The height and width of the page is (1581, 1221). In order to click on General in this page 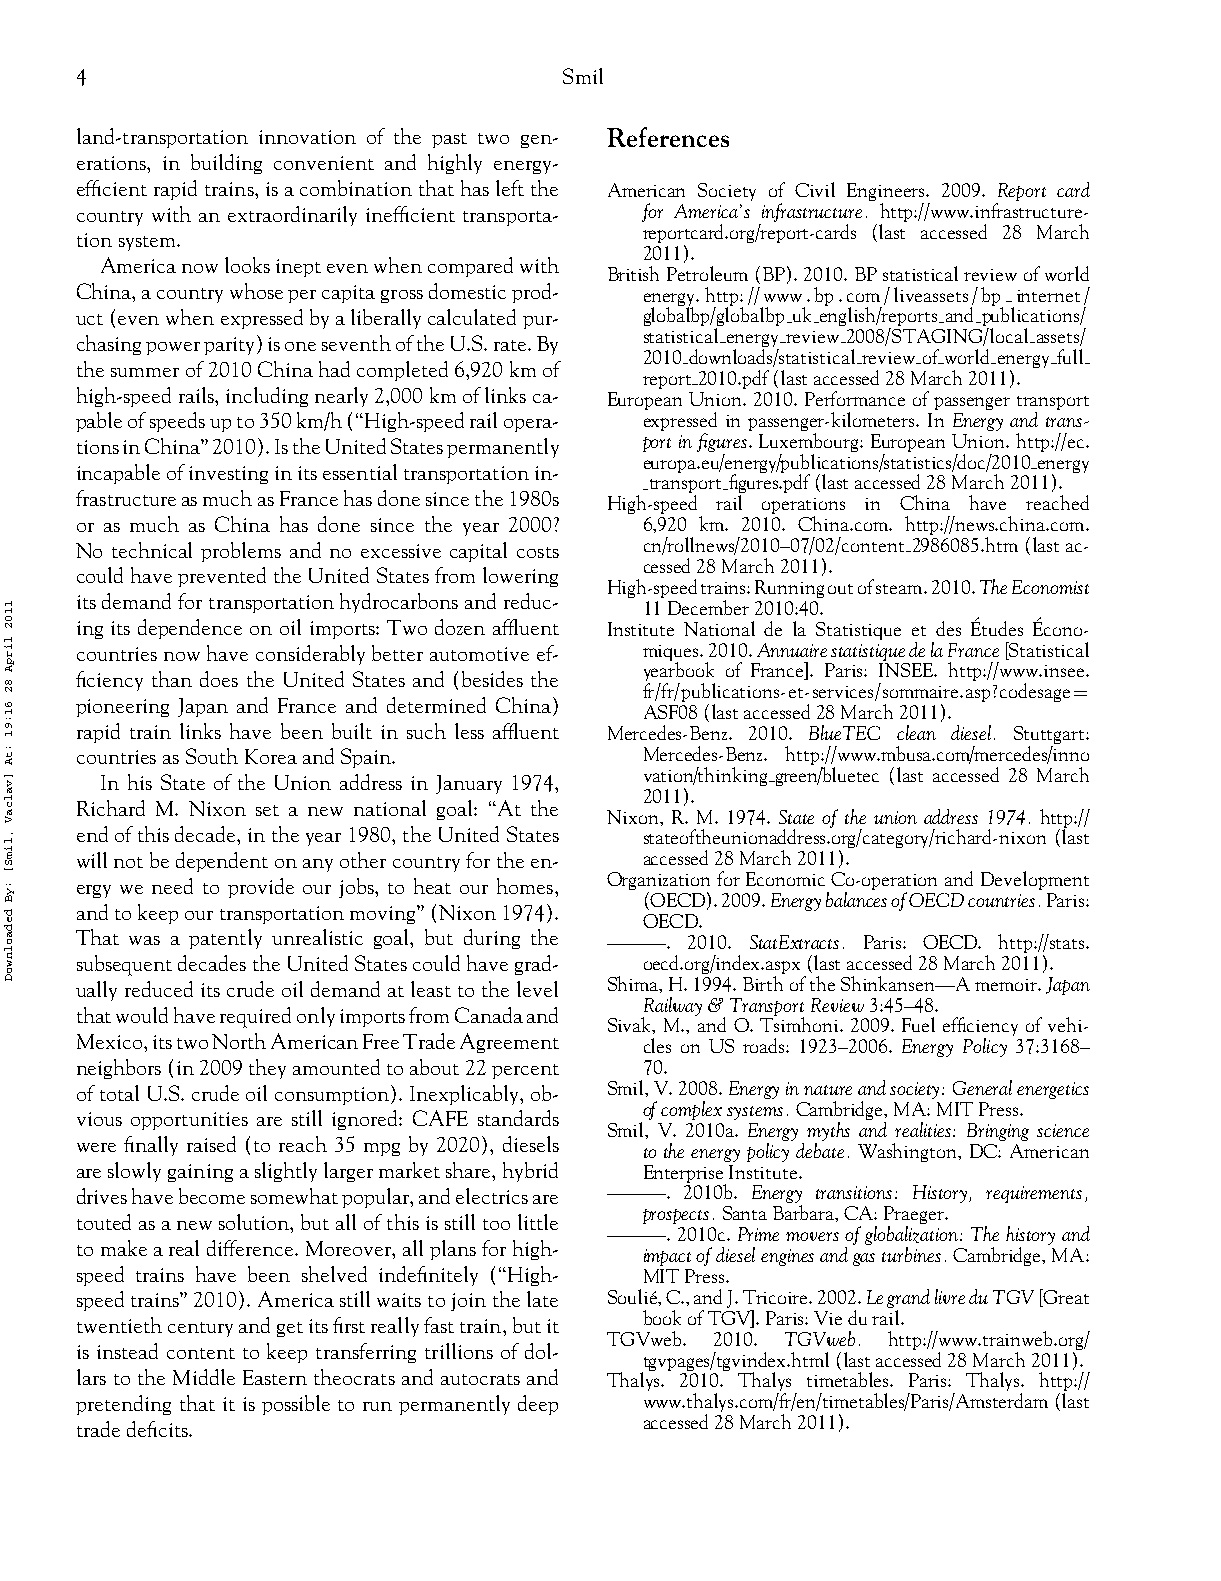, I will do `click(982, 1087)`.
